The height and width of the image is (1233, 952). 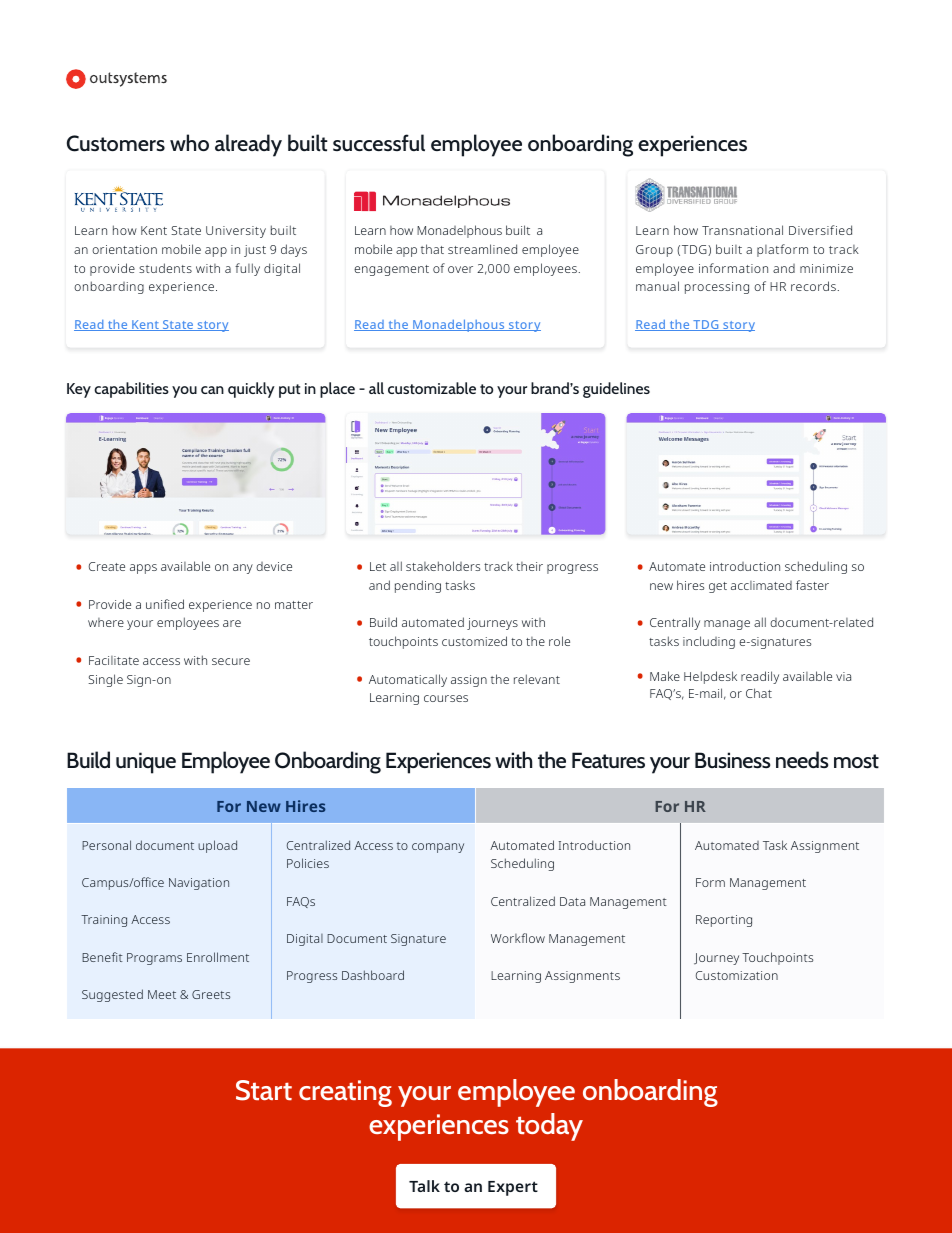 I want to click on Start, so click(x=264, y=1090).
